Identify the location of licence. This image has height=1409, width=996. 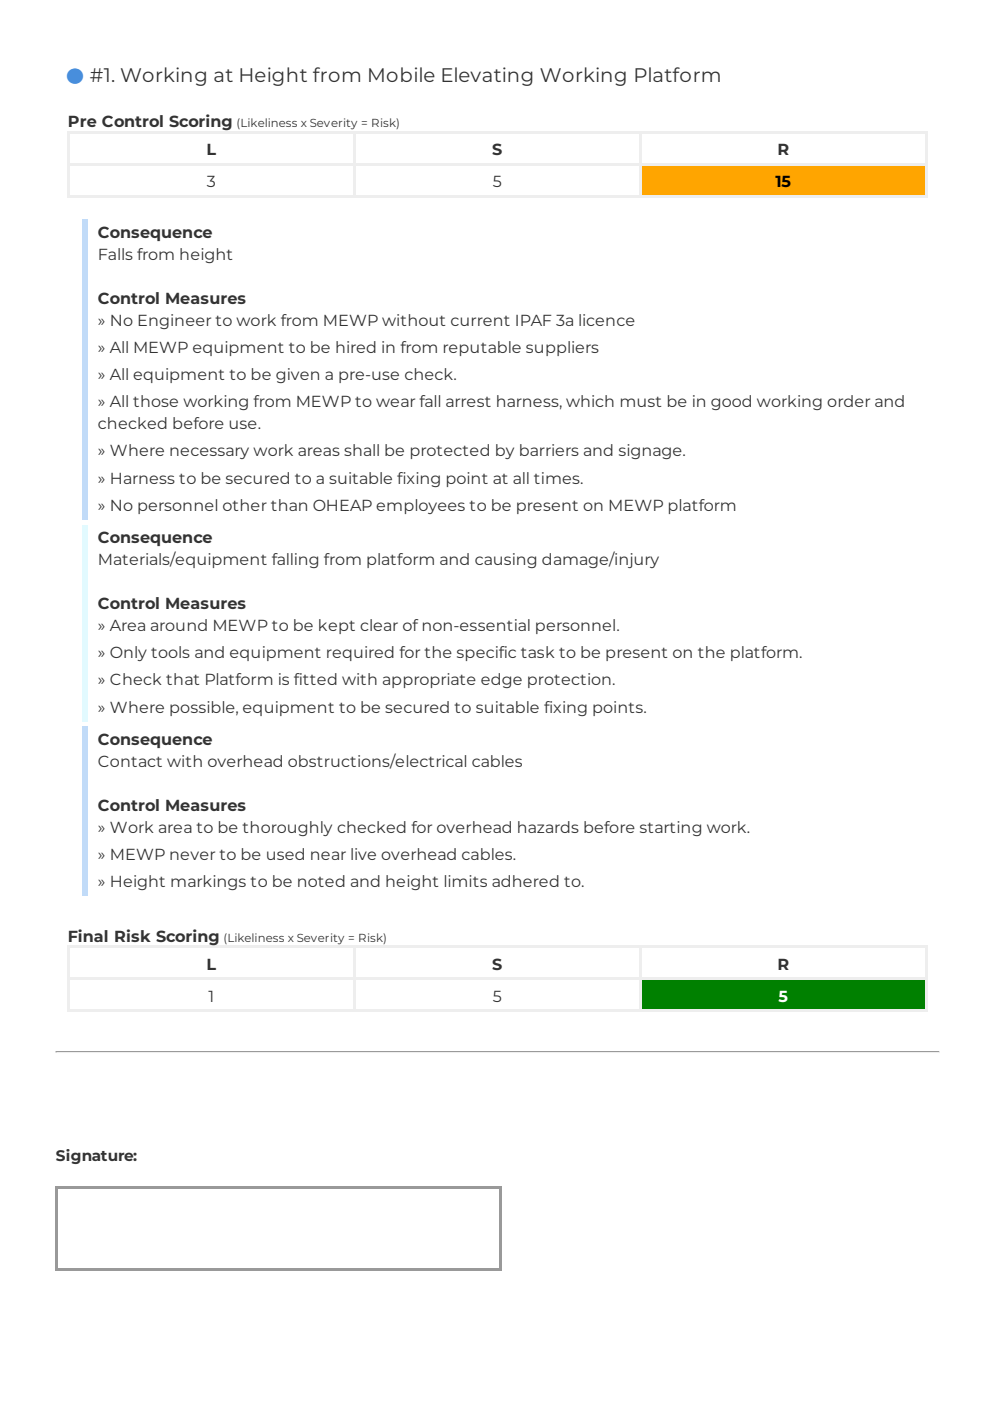
(607, 320).
